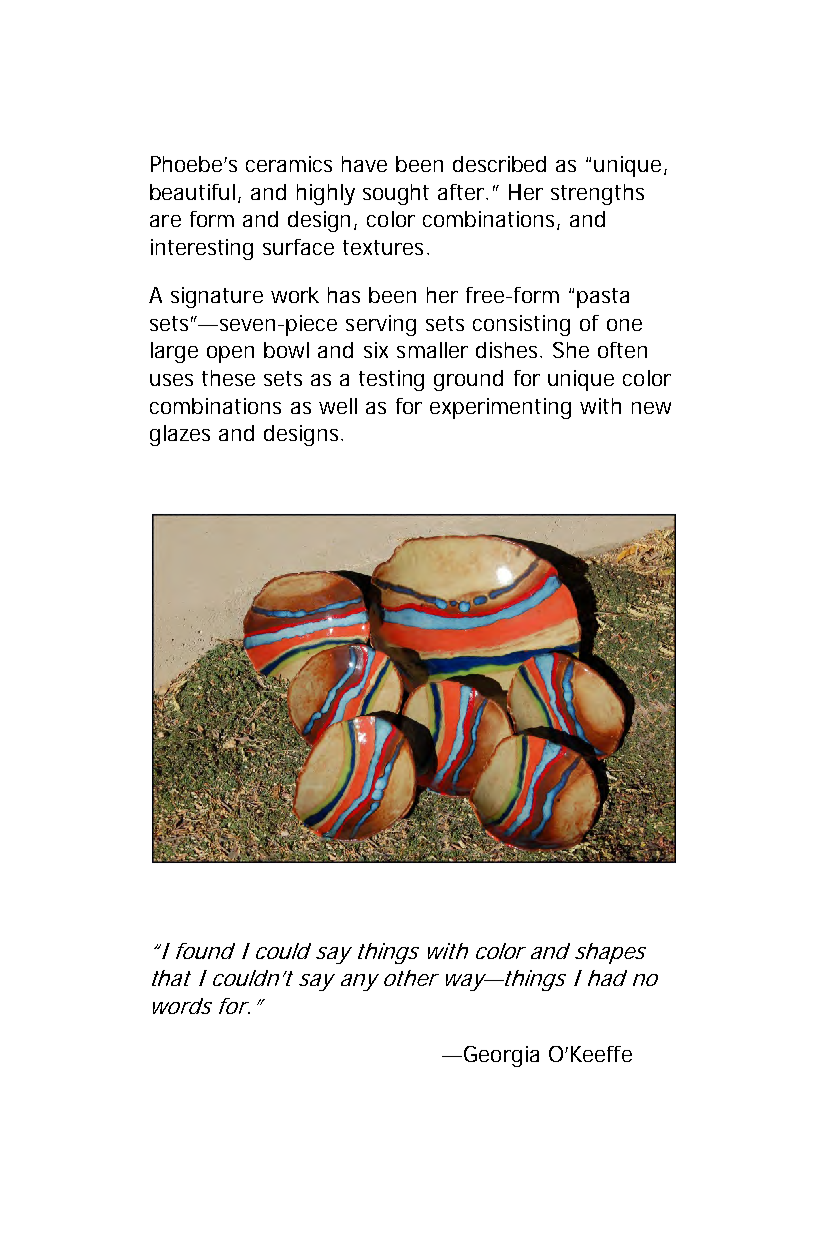 This page has height=1233, width=822. Describe the element at coordinates (338, 406) in the page. I see `well` at that location.
